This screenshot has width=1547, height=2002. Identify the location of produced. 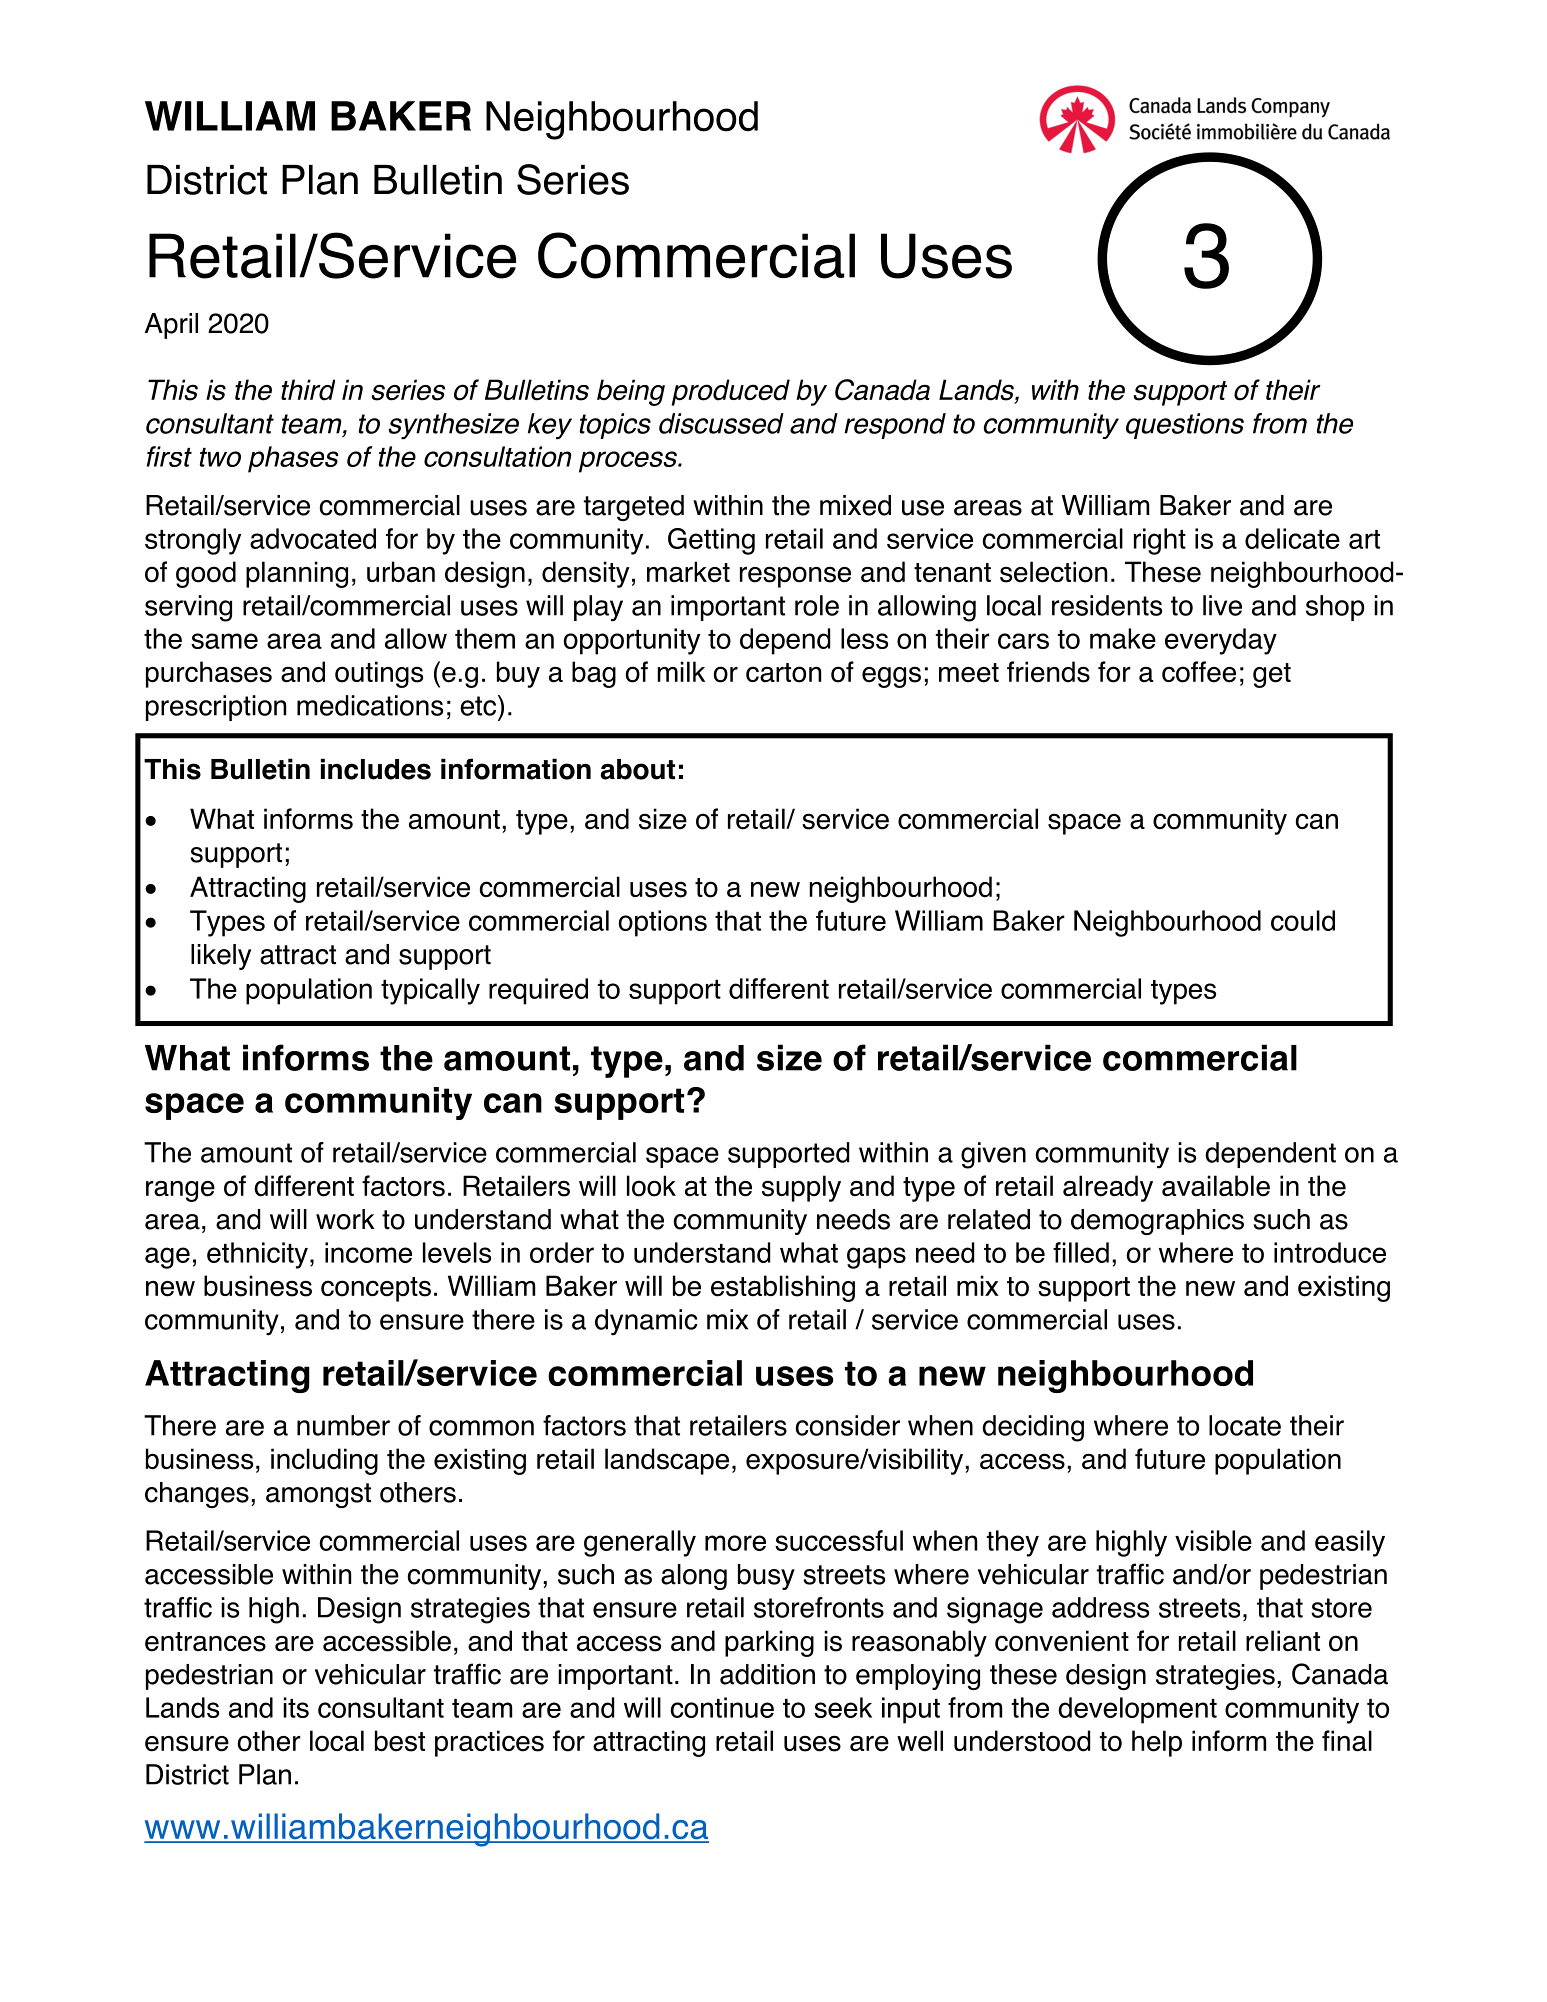
(731, 392).
